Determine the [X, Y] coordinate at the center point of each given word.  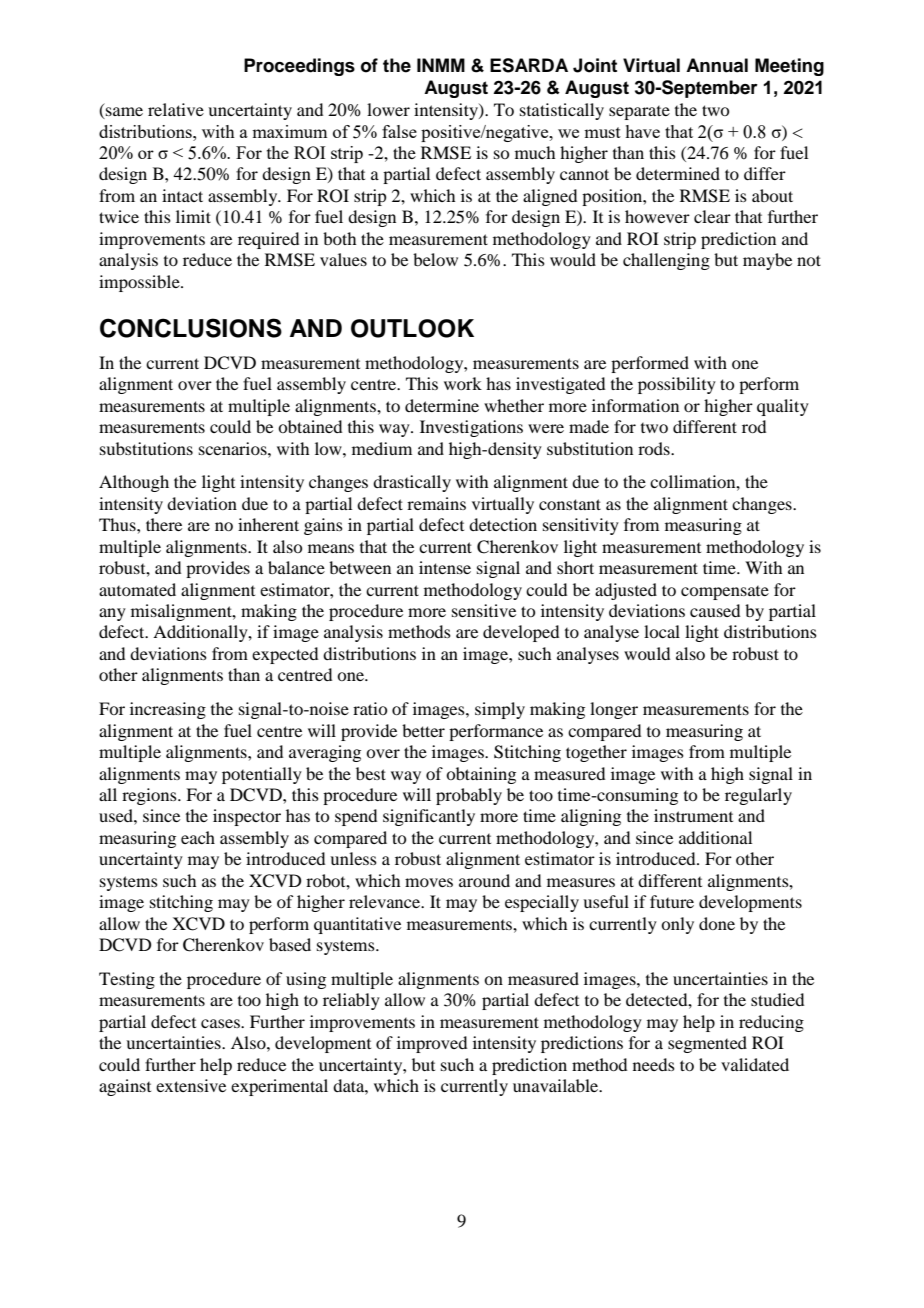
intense [445, 567]
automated [137, 589]
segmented [707, 1044]
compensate [725, 593]
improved [432, 1044]
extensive [191, 1085]
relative [176, 109]
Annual [717, 65]
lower [388, 109]
